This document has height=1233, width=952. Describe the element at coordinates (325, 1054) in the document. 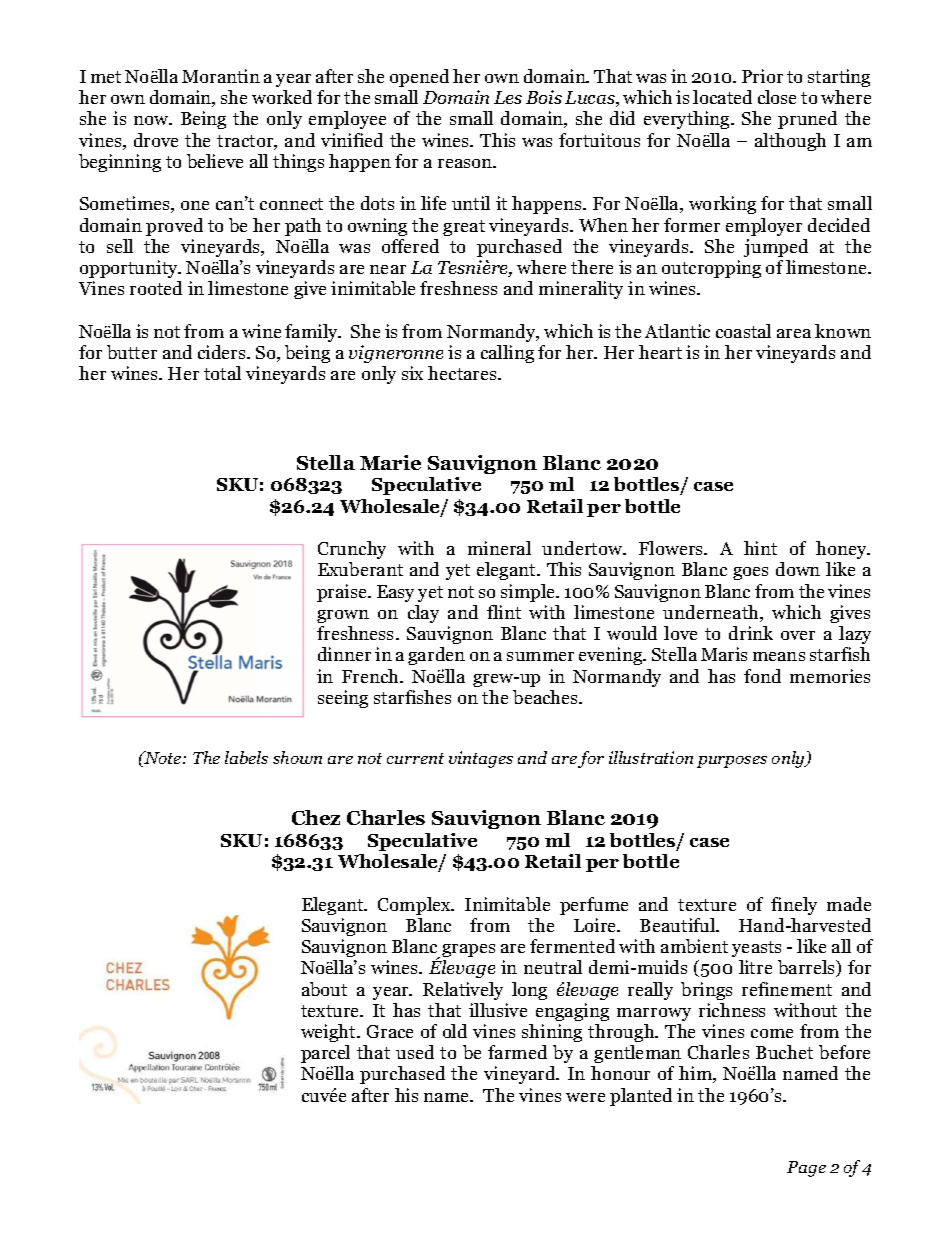

I see `parcel` at that location.
